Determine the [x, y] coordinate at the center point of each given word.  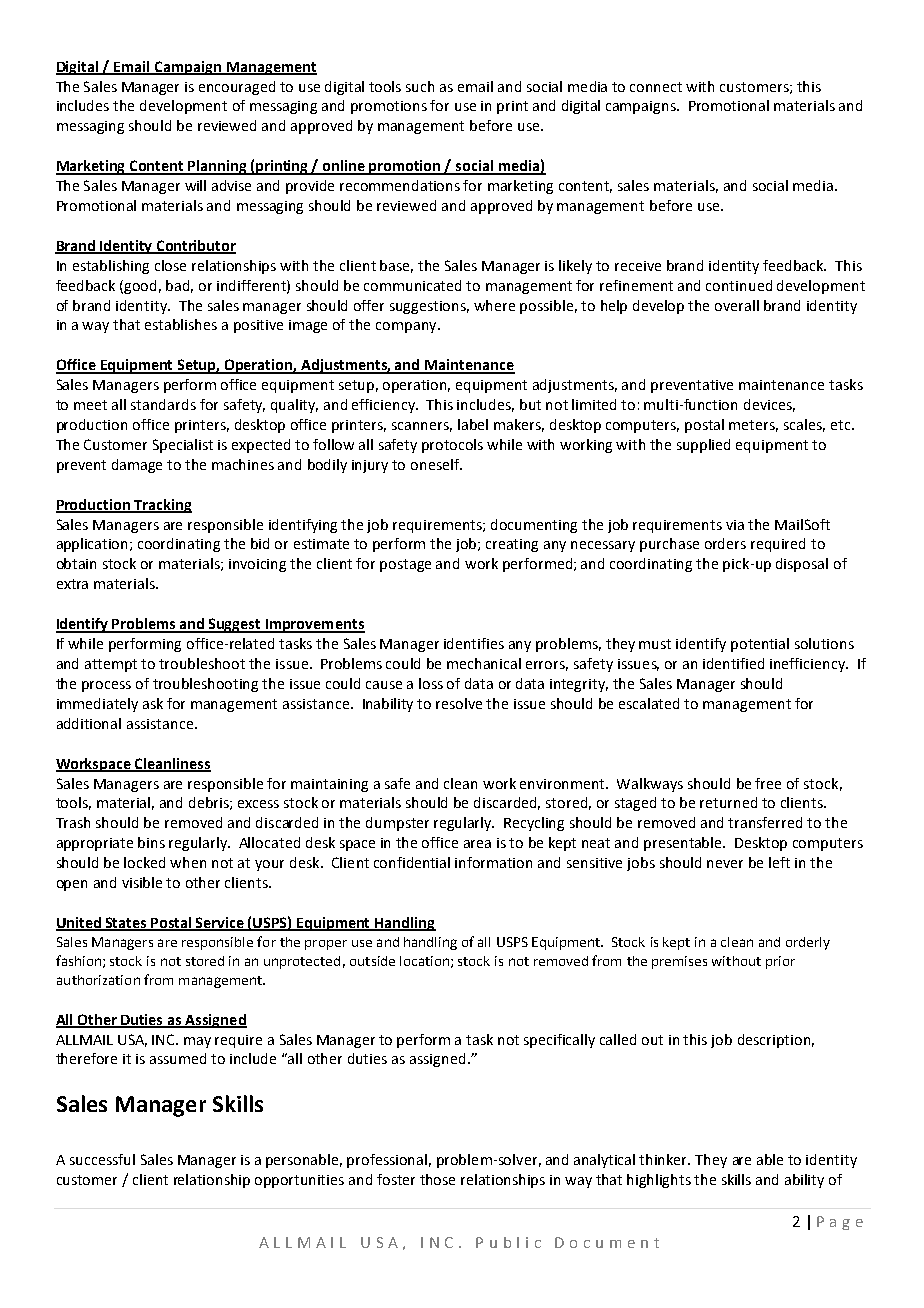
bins [151, 842]
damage [137, 466]
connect [656, 87]
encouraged [237, 88]
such [420, 86]
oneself [436, 464]
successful [102, 1159]
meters [753, 426]
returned [728, 802]
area [477, 844]
